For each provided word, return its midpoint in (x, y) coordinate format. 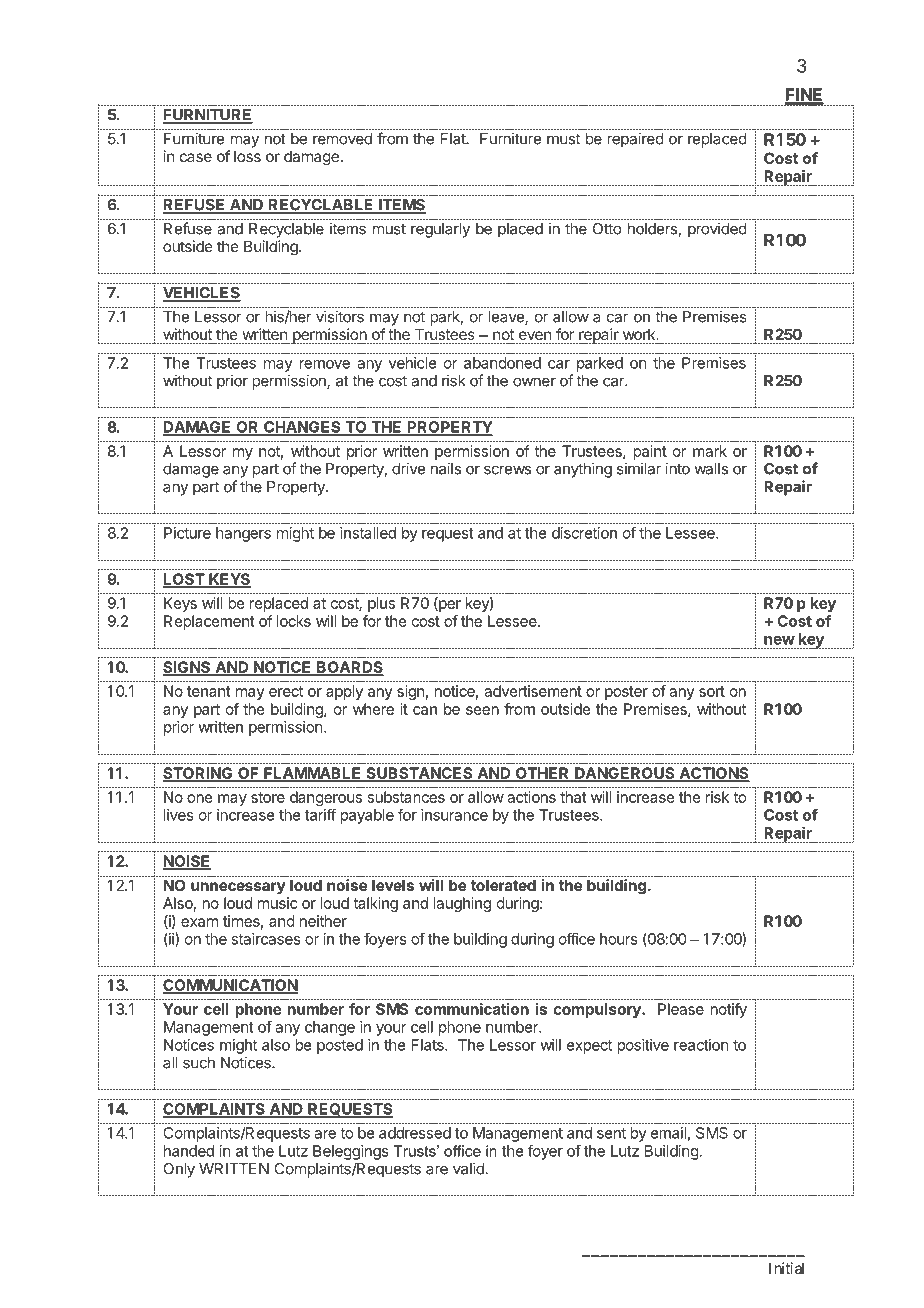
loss (247, 156)
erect (286, 691)
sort (712, 691)
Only (179, 1170)
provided (717, 230)
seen (482, 710)
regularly (440, 230)
